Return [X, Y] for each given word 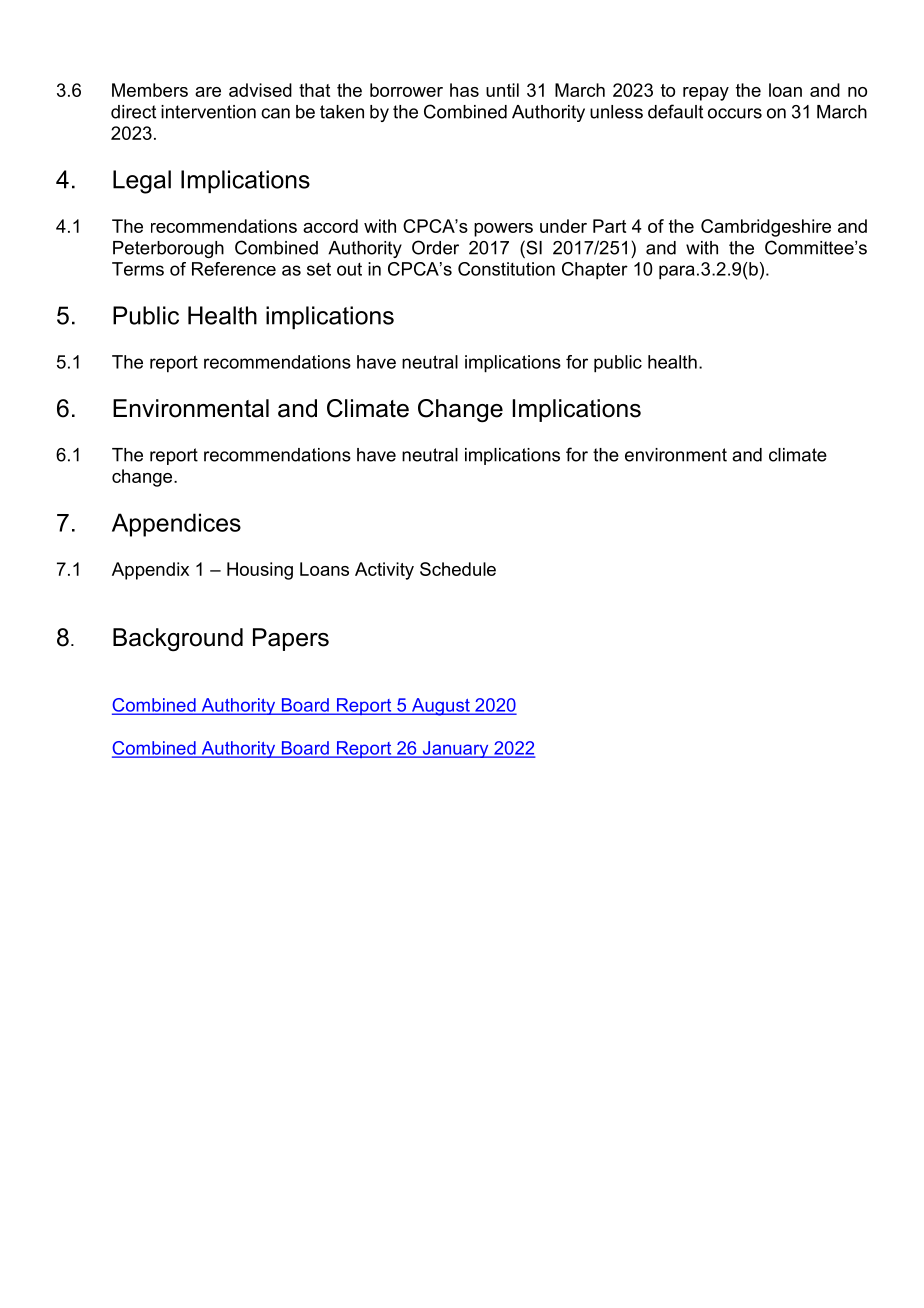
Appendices [176, 525]
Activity [384, 571]
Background [178, 640]
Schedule [458, 569]
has [464, 90]
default [675, 111]
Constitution [506, 269]
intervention [208, 112]
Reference [234, 269]
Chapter [595, 271]
